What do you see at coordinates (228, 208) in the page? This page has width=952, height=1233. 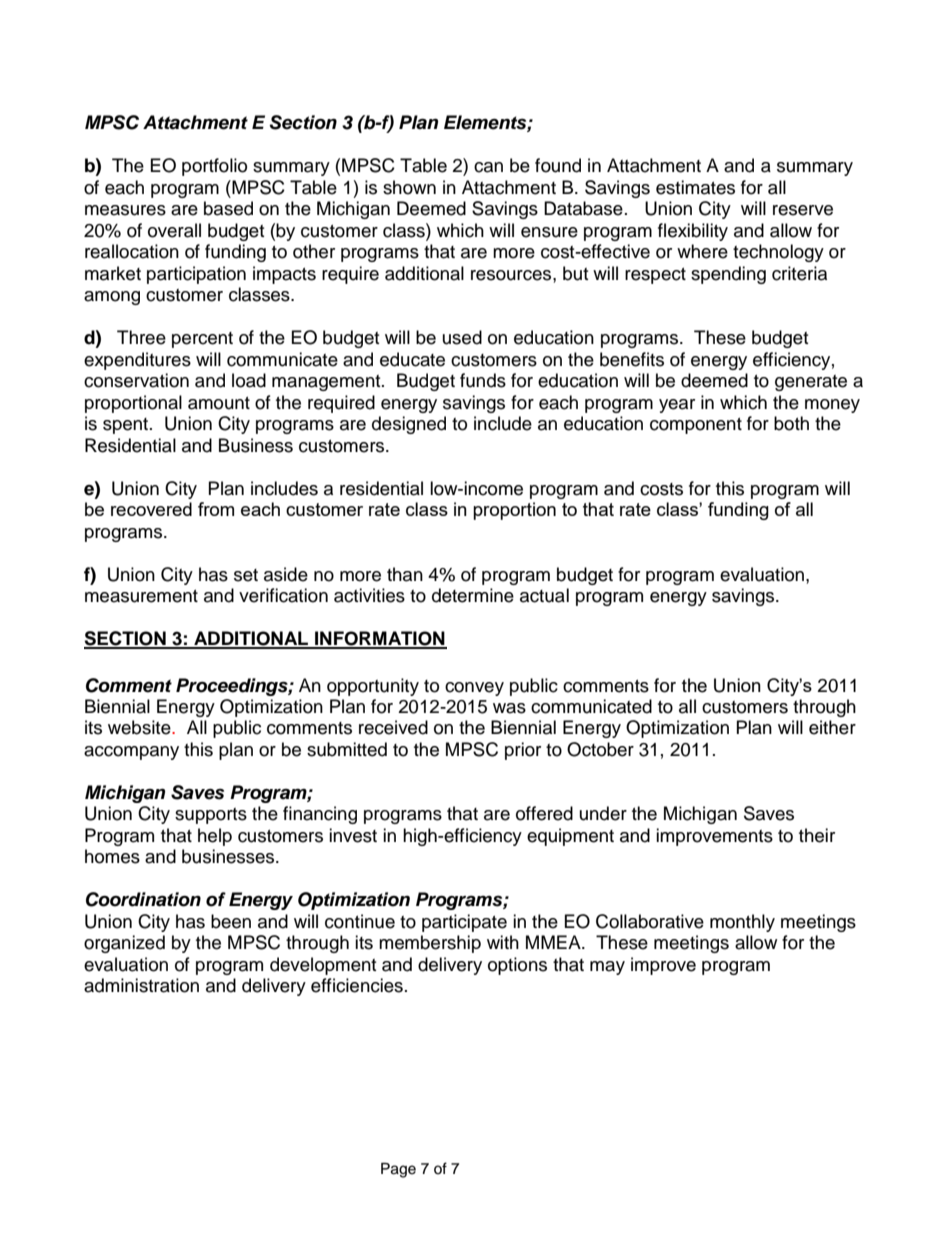 I see `based` at bounding box center [228, 208].
